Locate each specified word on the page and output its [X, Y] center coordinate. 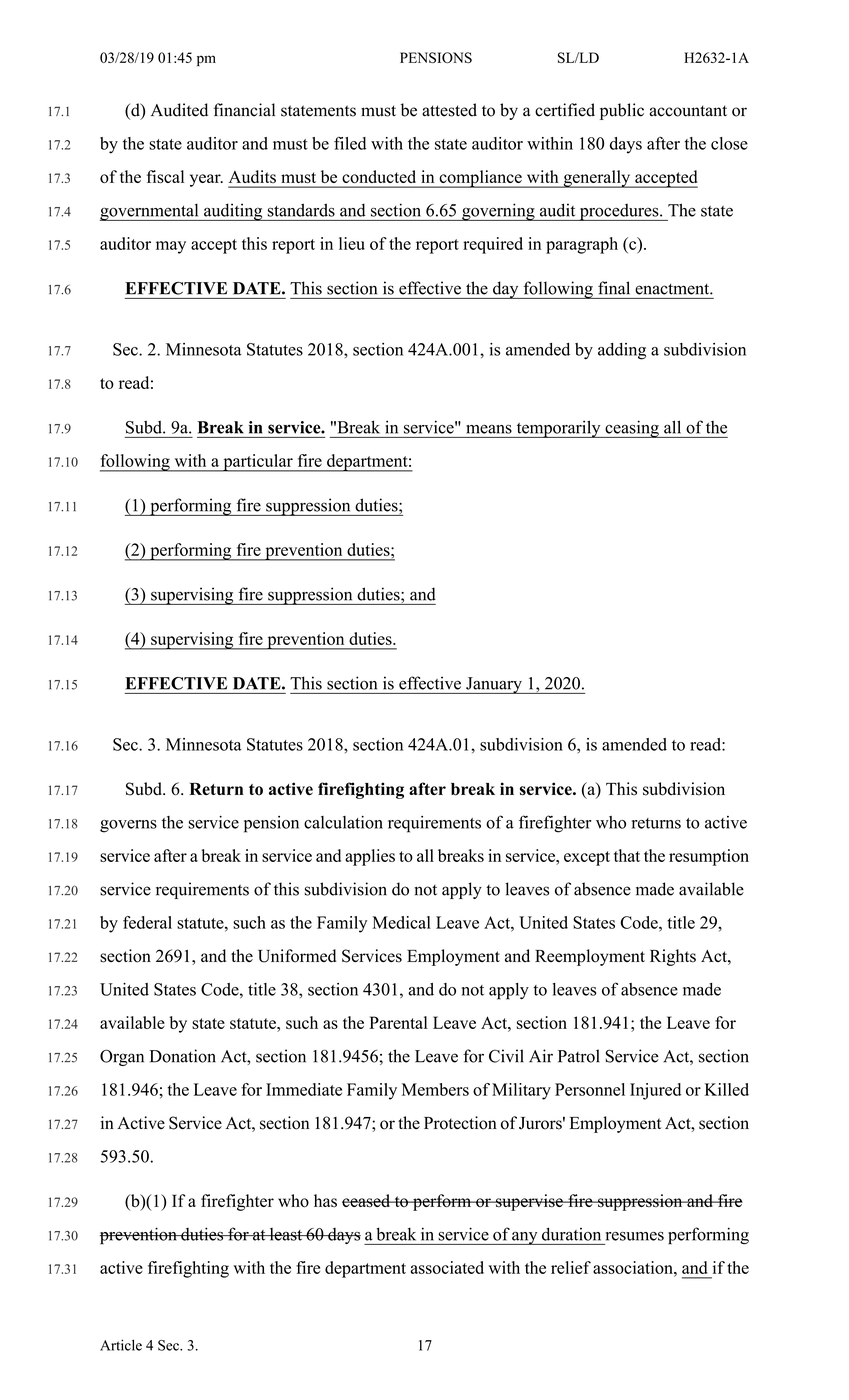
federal [147, 922]
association [634, 1267]
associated [447, 1267]
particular [258, 463]
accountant [688, 111]
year [206, 180]
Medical [401, 922]
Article [121, 1345]
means [489, 429]
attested [449, 110]
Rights [673, 957]
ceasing [632, 429]
